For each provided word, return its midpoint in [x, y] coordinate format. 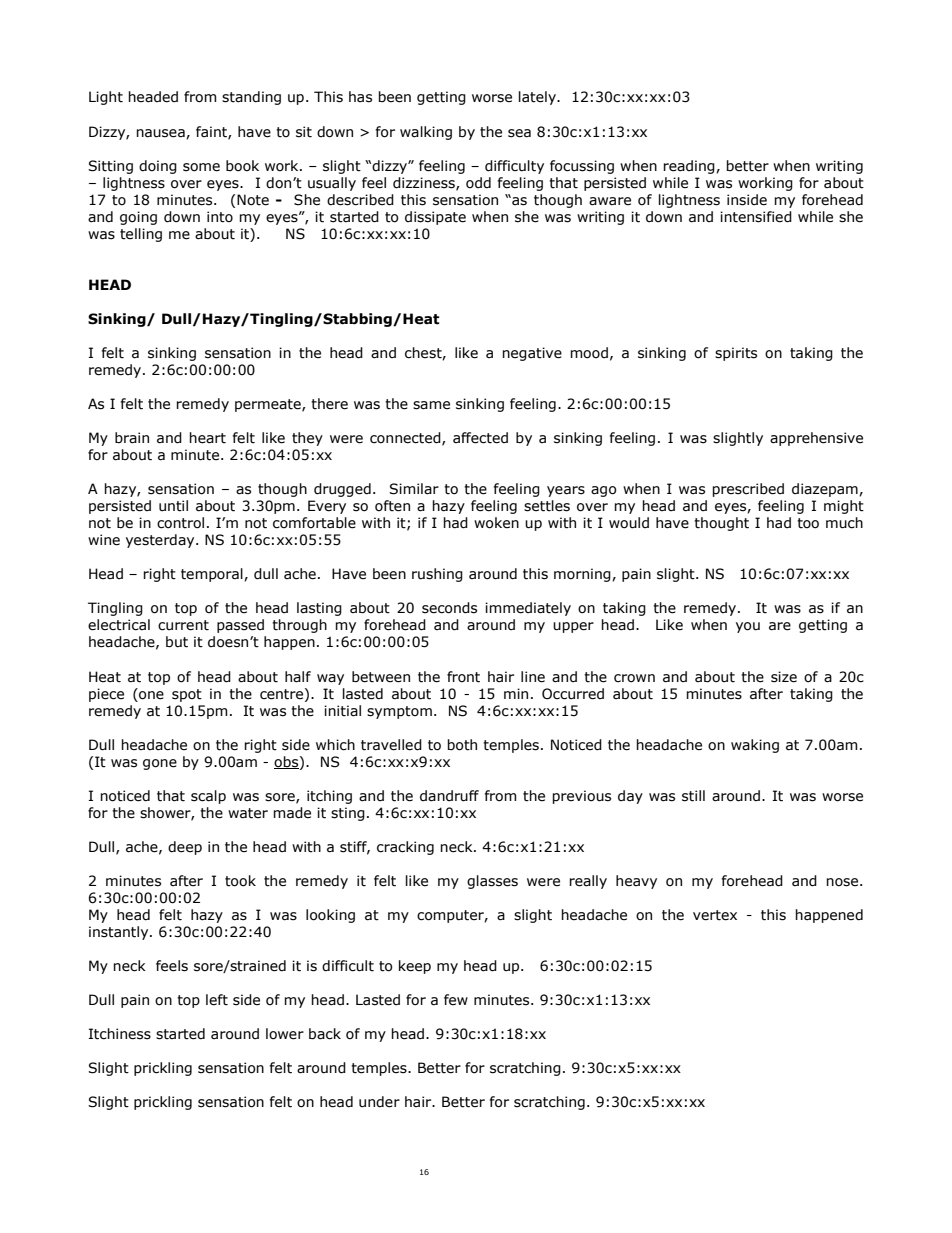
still [693, 796]
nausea [161, 134]
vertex [715, 915]
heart [207, 438]
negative [532, 354]
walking [426, 133]
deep [185, 848]
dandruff [449, 796]
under [379, 1102]
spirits [736, 354]
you [748, 627]
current [183, 625]
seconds [449, 608]
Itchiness [120, 1034]
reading [690, 167]
